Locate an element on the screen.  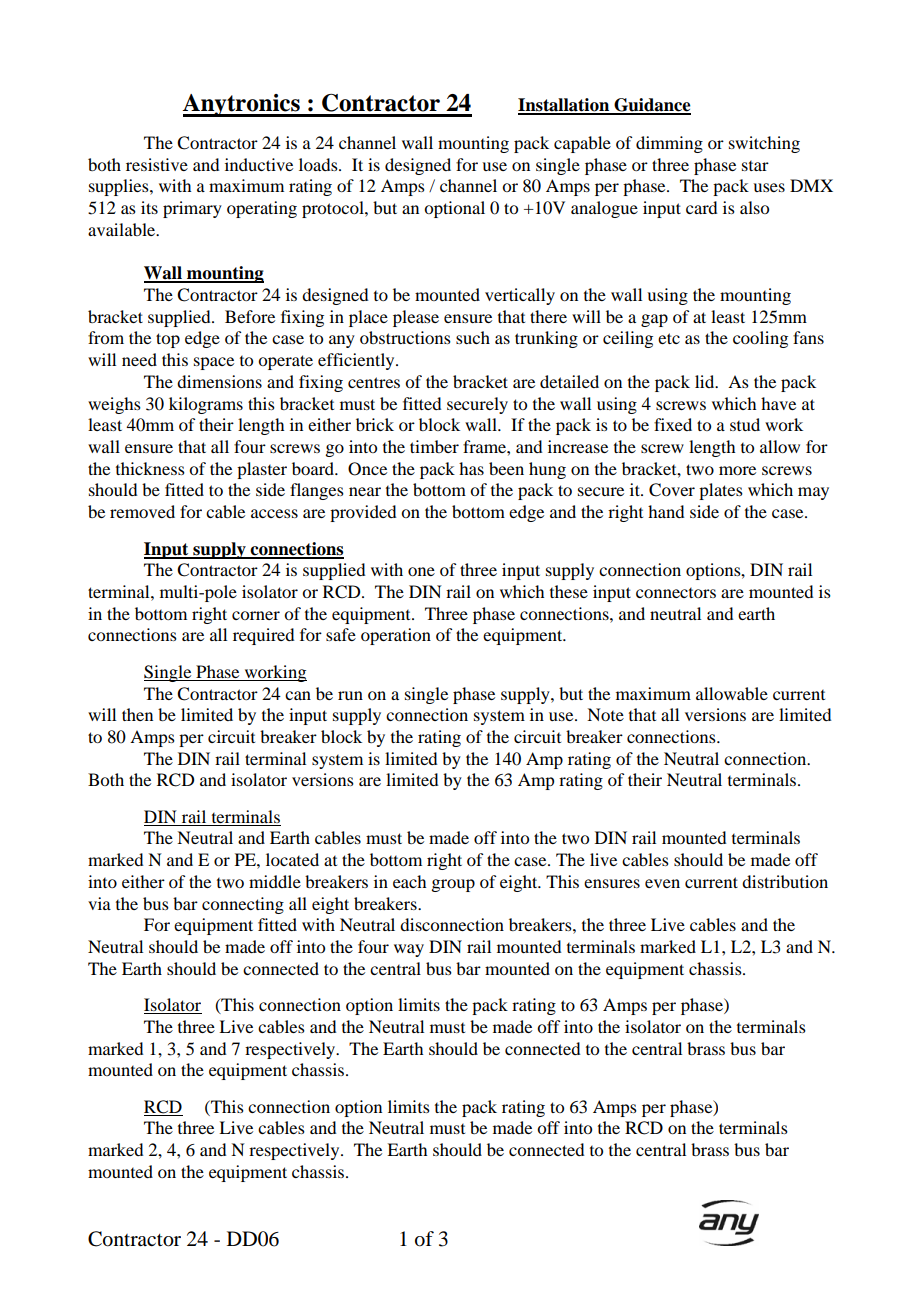
way is located at coordinates (409, 950).
